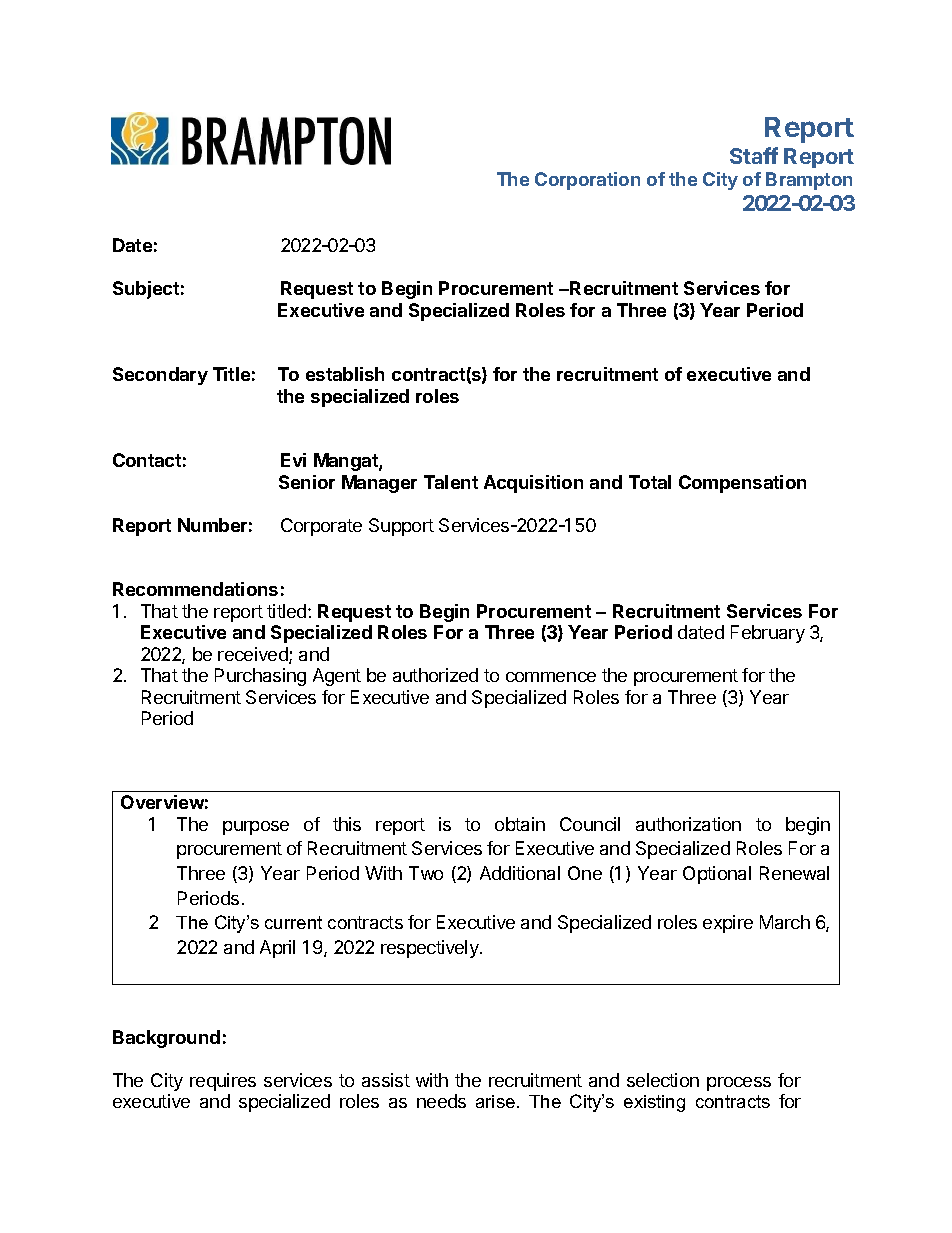 The image size is (952, 1233). What do you see at coordinates (223, 1082) in the image?
I see `requires` at bounding box center [223, 1082].
